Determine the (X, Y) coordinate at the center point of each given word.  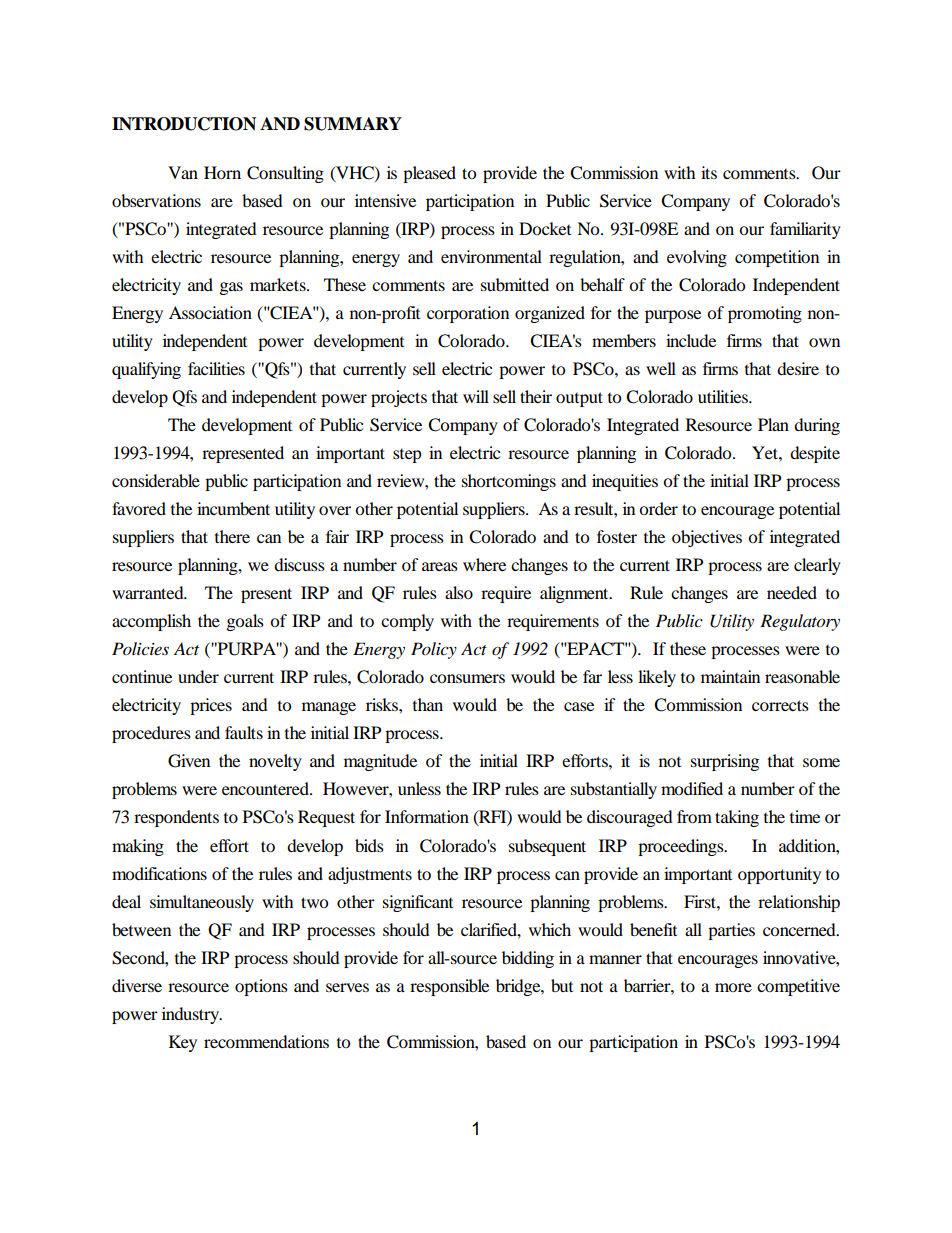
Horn (222, 172)
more (733, 987)
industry (192, 1015)
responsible (449, 987)
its (709, 172)
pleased (429, 174)
